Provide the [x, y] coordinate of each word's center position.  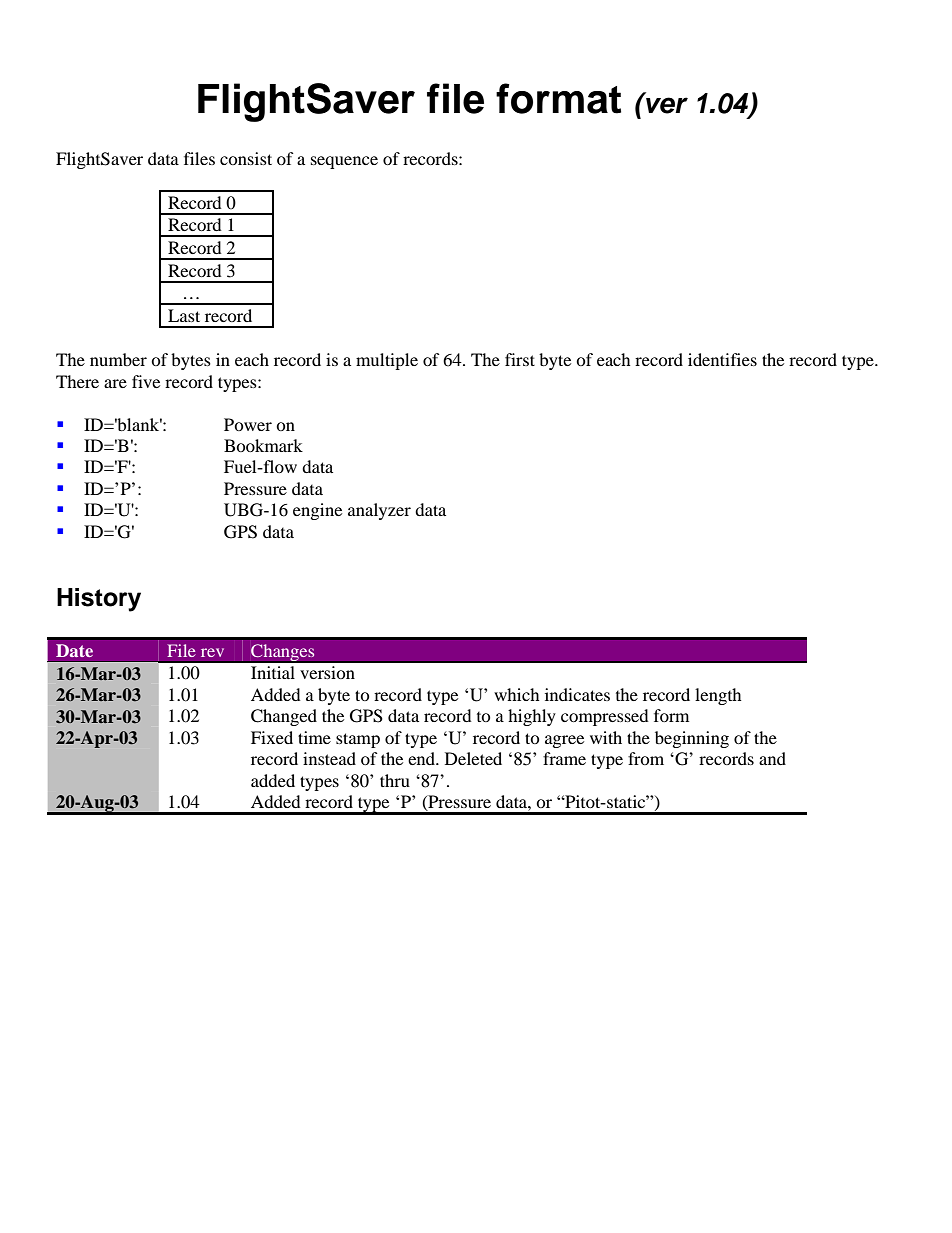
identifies [722, 359]
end [423, 758]
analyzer [379, 511]
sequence [344, 162]
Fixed [272, 737]
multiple [387, 361]
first [520, 359]
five [146, 381]
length [718, 696]
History [99, 600]
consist [246, 158]
